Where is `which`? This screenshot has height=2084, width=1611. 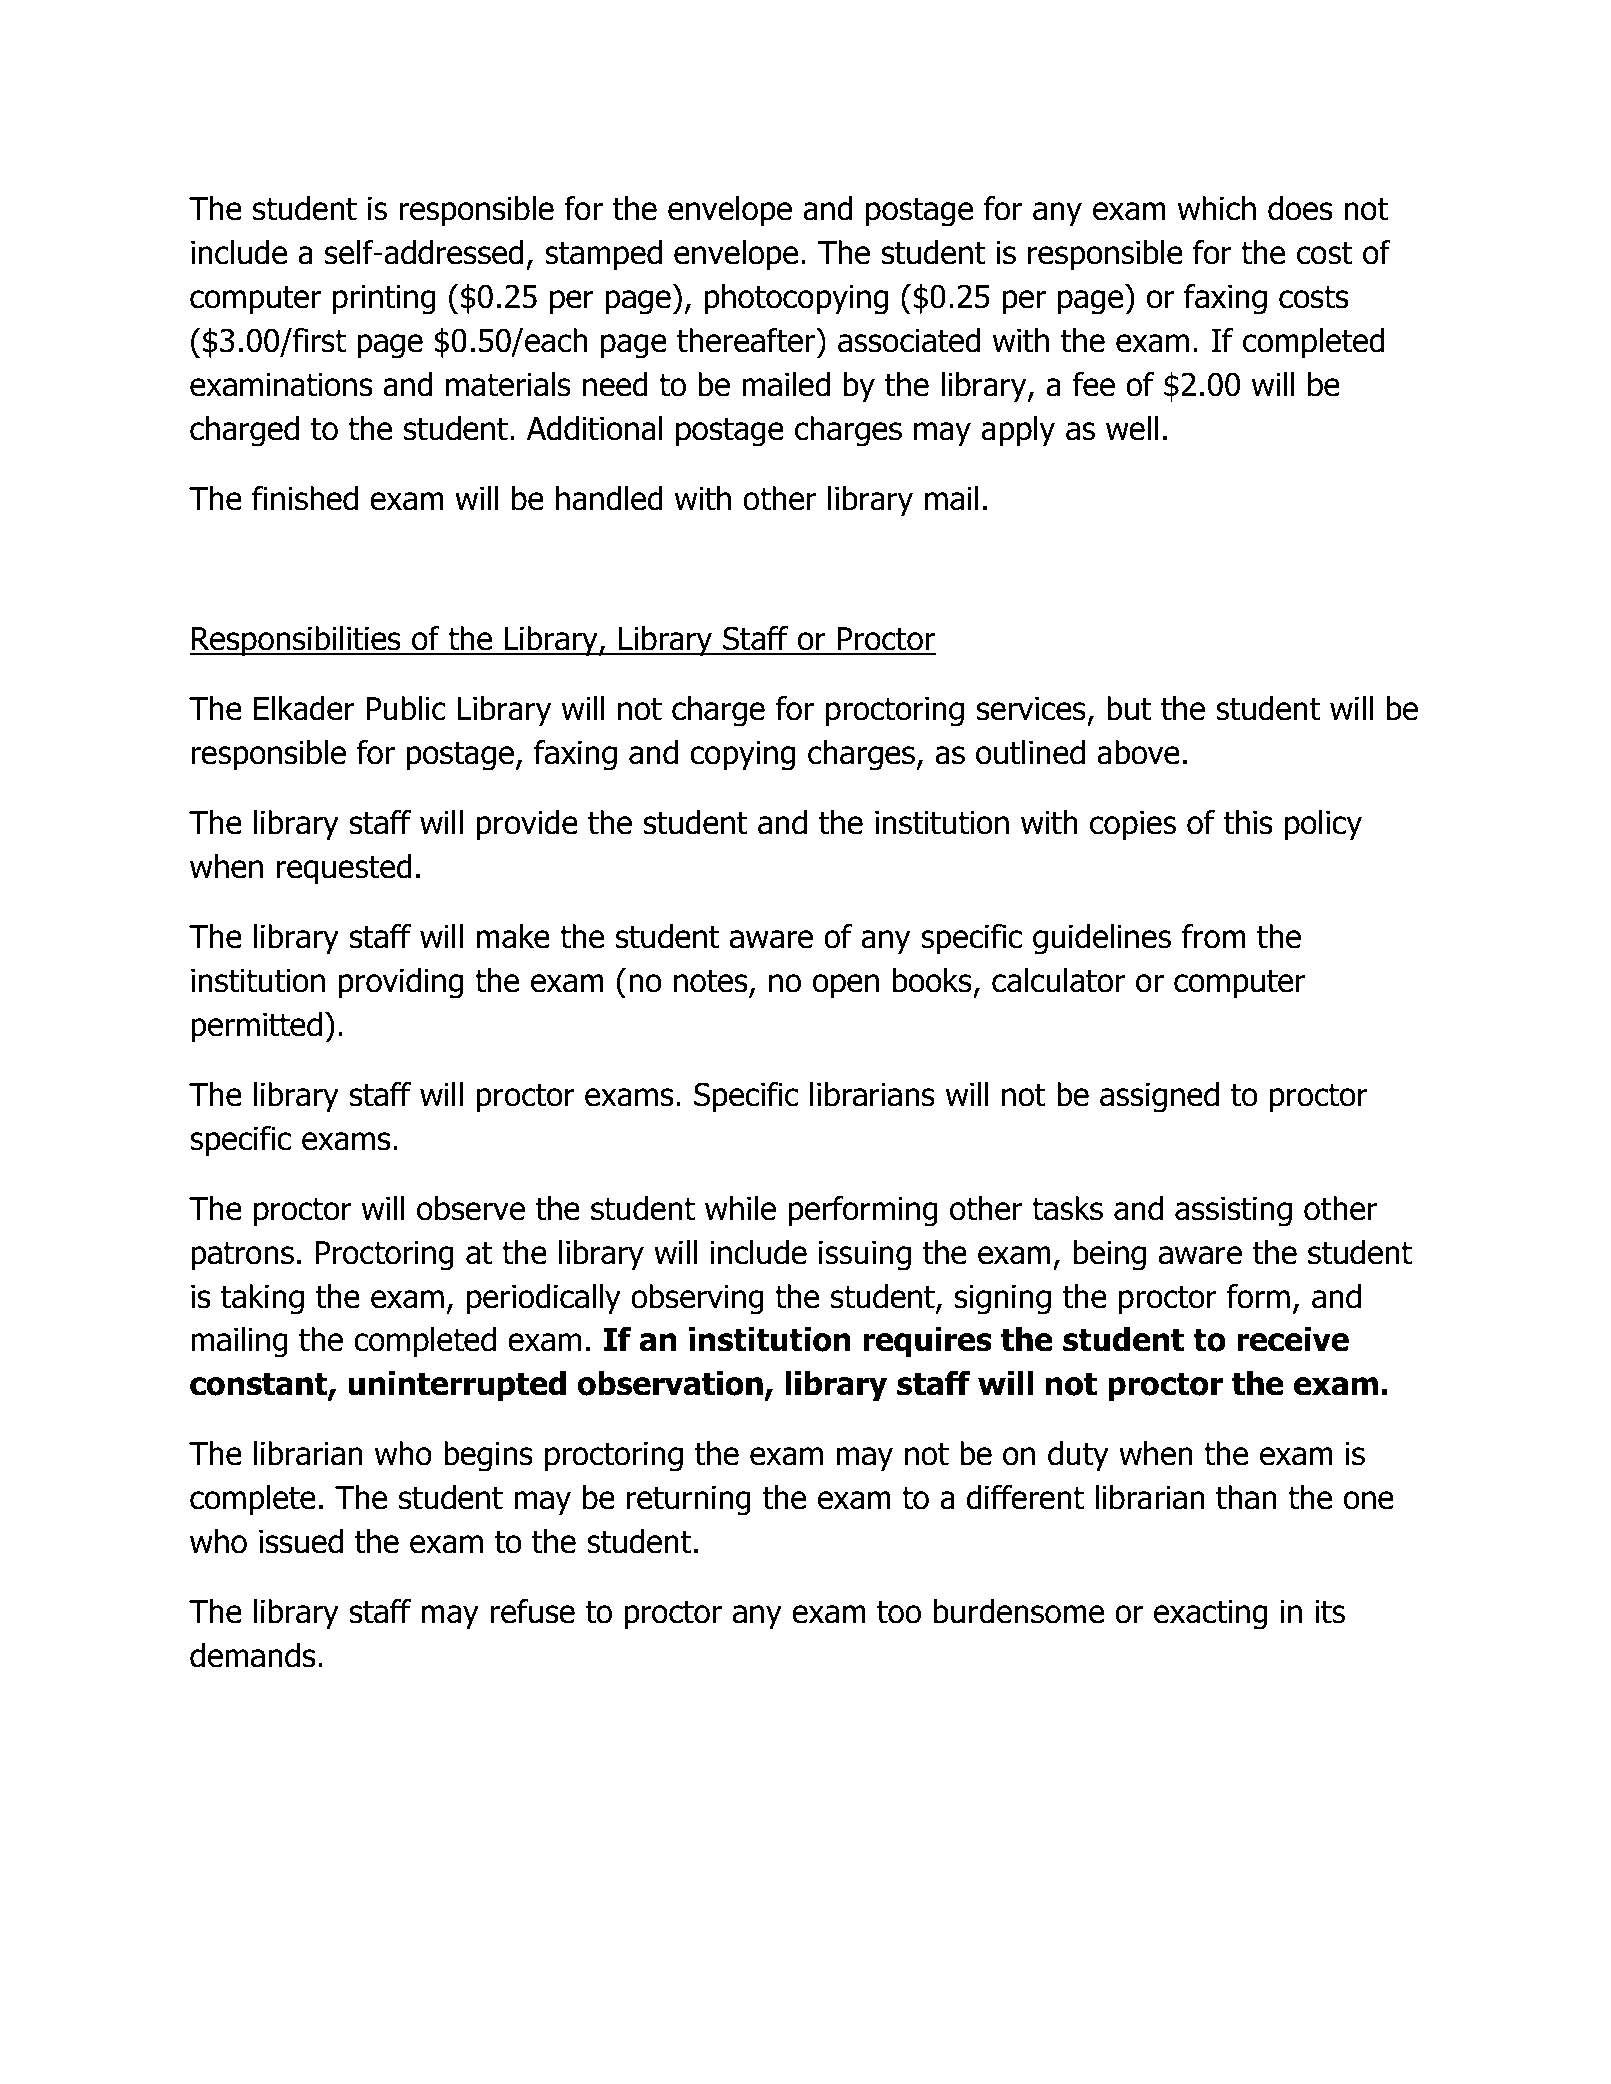 which is located at coordinates (1217, 208).
